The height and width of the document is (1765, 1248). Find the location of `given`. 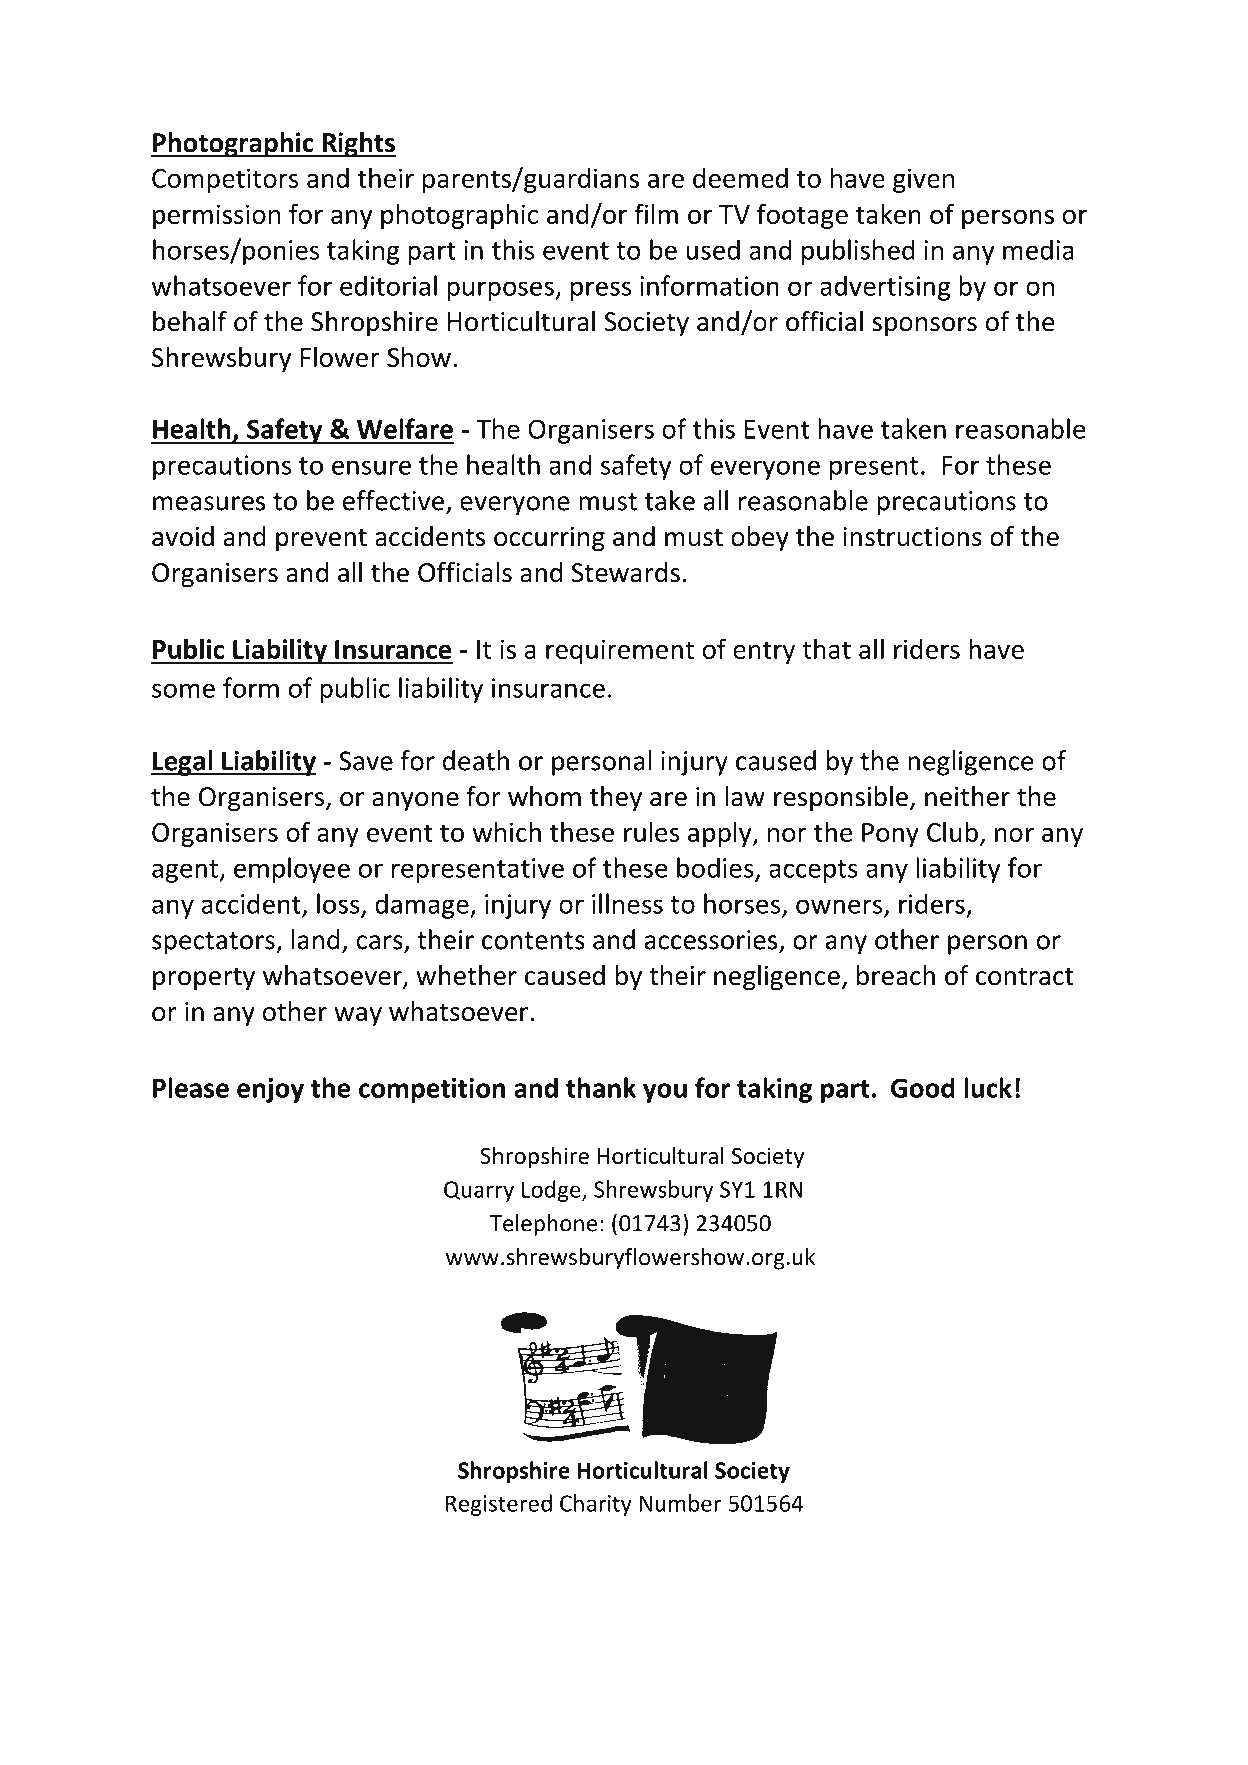

given is located at coordinates (923, 180).
